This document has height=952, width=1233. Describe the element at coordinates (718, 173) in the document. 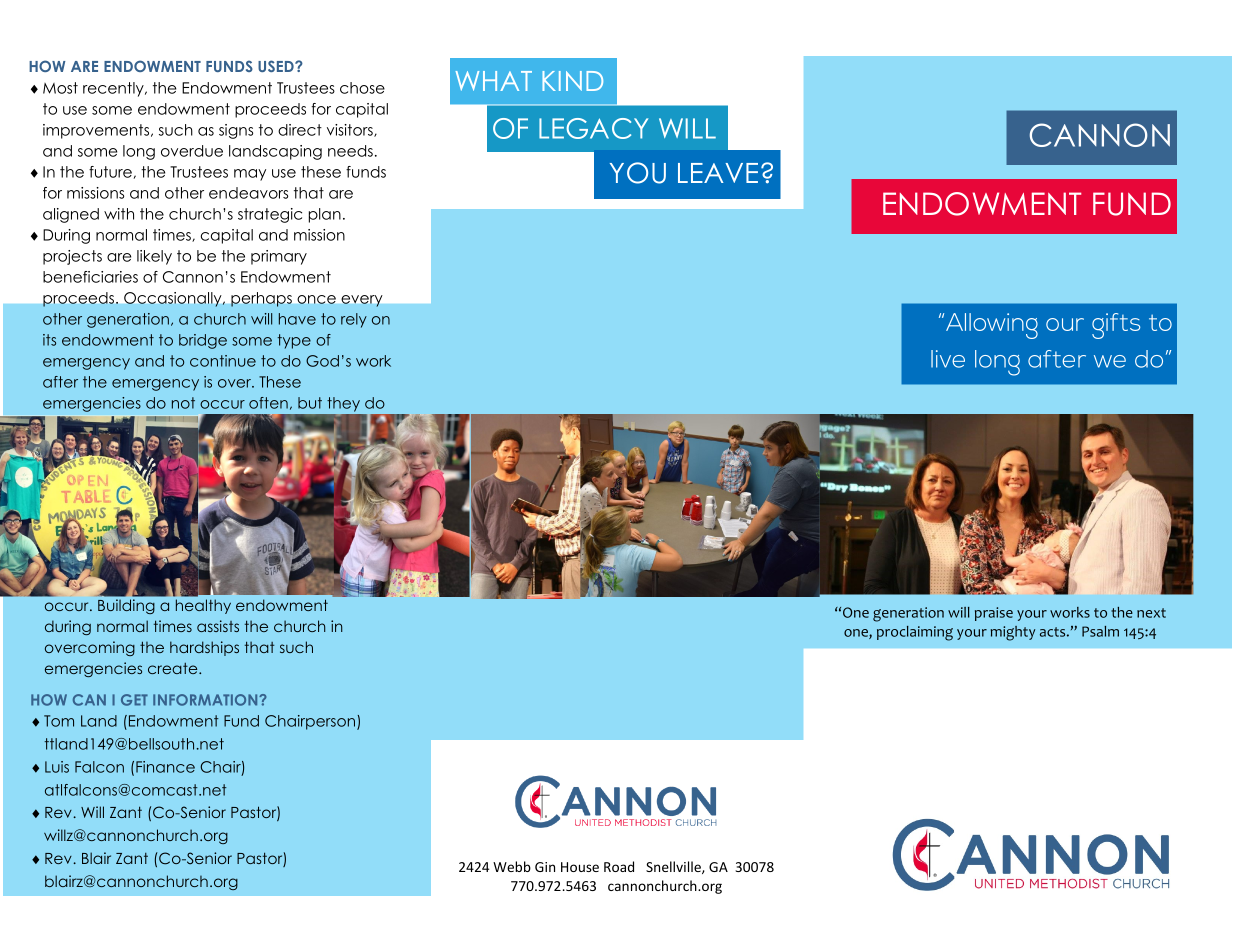

I see `LEAVE` at that location.
